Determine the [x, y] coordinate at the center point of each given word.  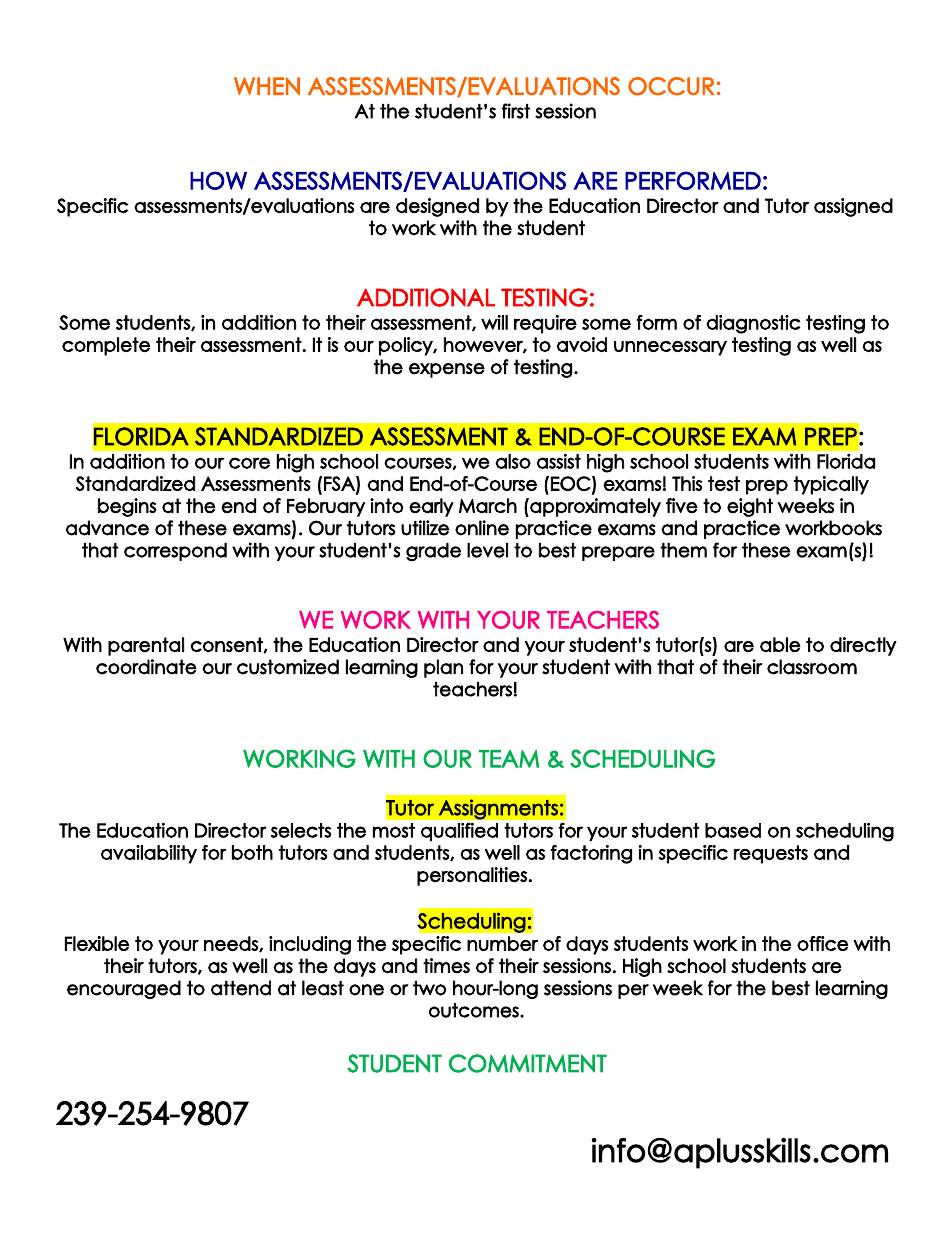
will [494, 322]
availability [149, 854]
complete [106, 346]
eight [750, 507]
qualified [459, 832]
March [488, 505]
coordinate [146, 667]
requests [771, 854]
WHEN [267, 86]
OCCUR [671, 86]
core [249, 463]
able [780, 644]
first [516, 111]
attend [241, 988]
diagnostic [753, 324]
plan [443, 668]
